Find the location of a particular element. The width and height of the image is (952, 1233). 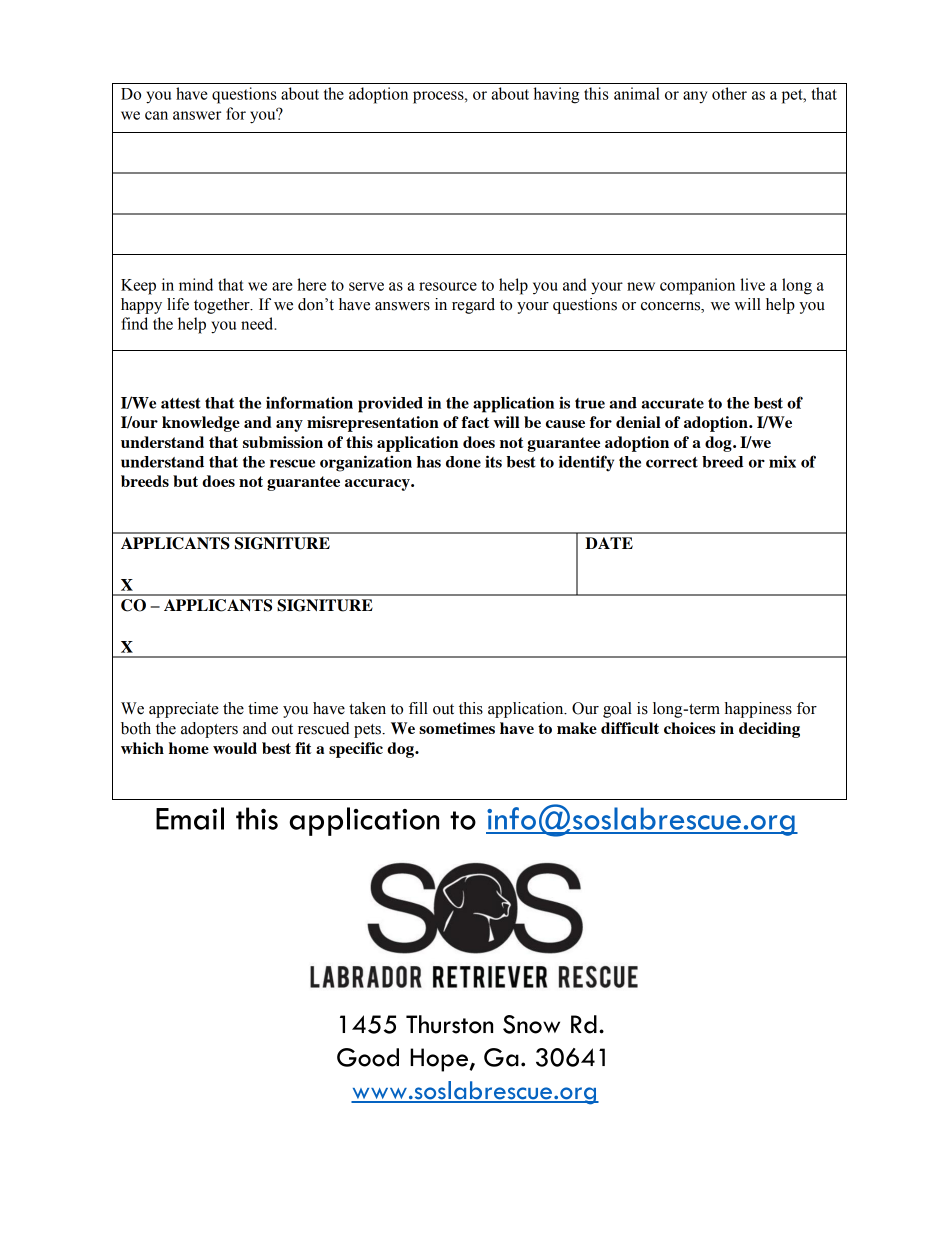

adopters is located at coordinates (209, 730).
